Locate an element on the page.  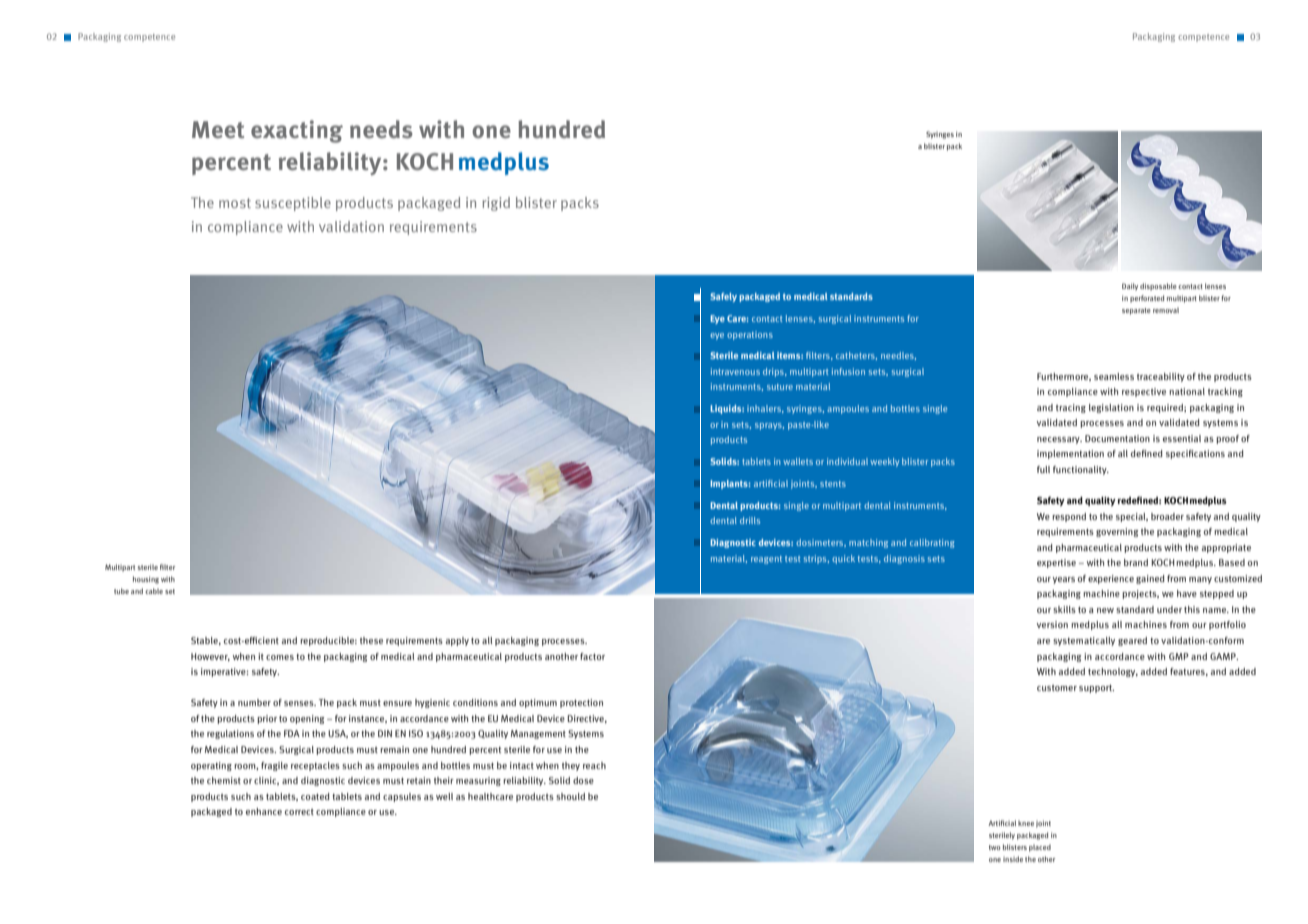
rigid is located at coordinates (496, 204).
